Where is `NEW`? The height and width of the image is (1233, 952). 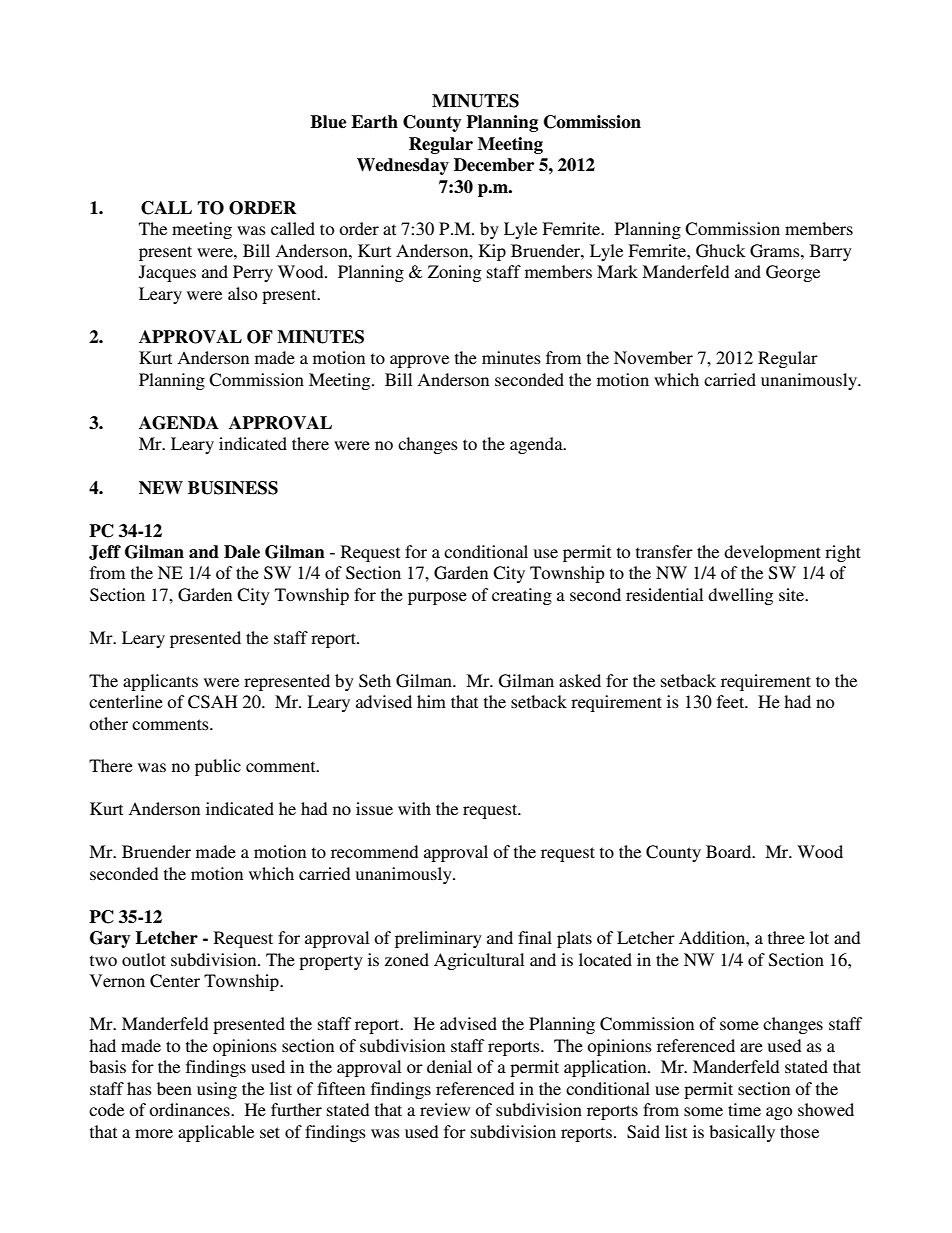
NEW is located at coordinates (161, 487).
